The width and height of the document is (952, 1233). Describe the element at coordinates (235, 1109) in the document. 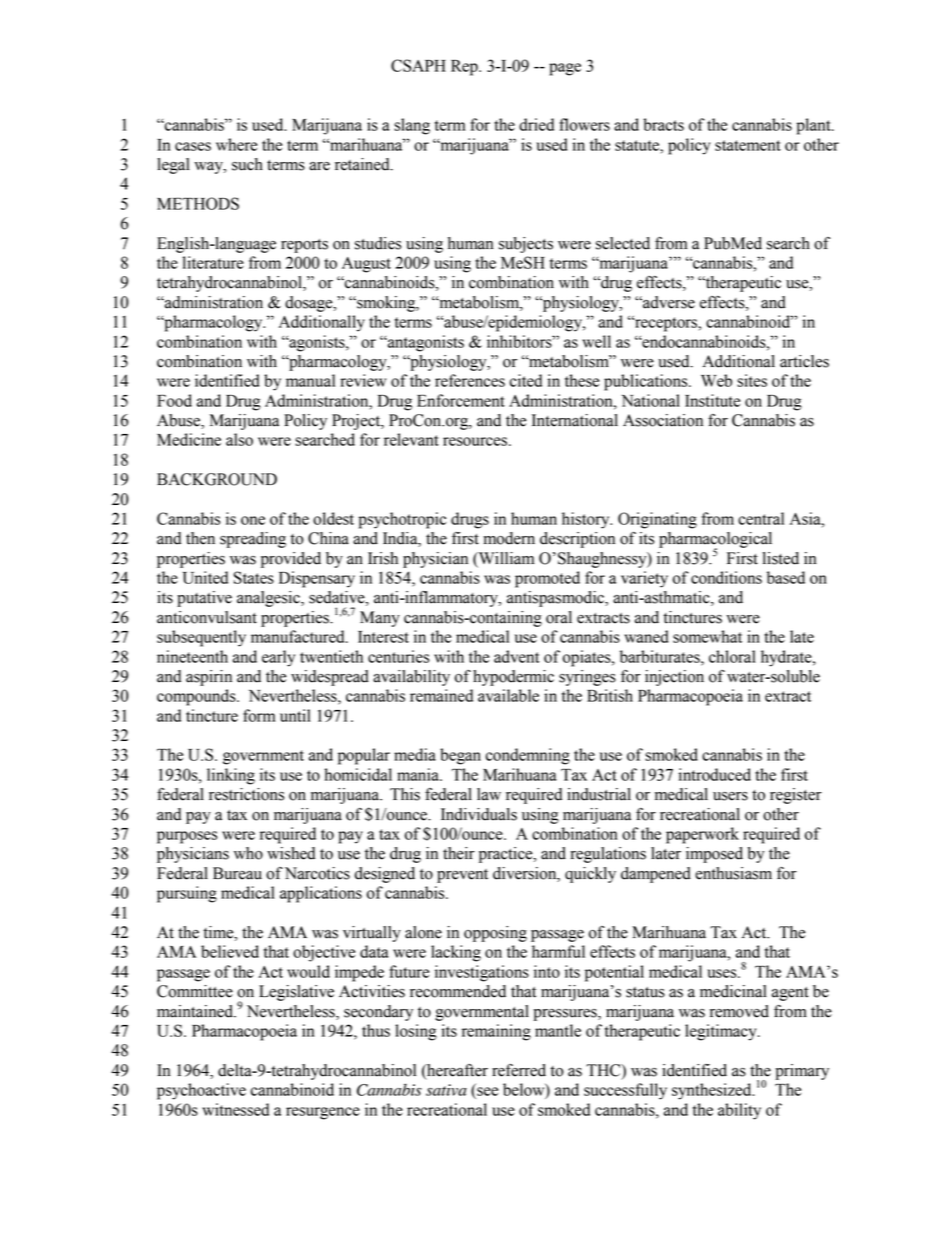

I see `witnessed` at that location.
